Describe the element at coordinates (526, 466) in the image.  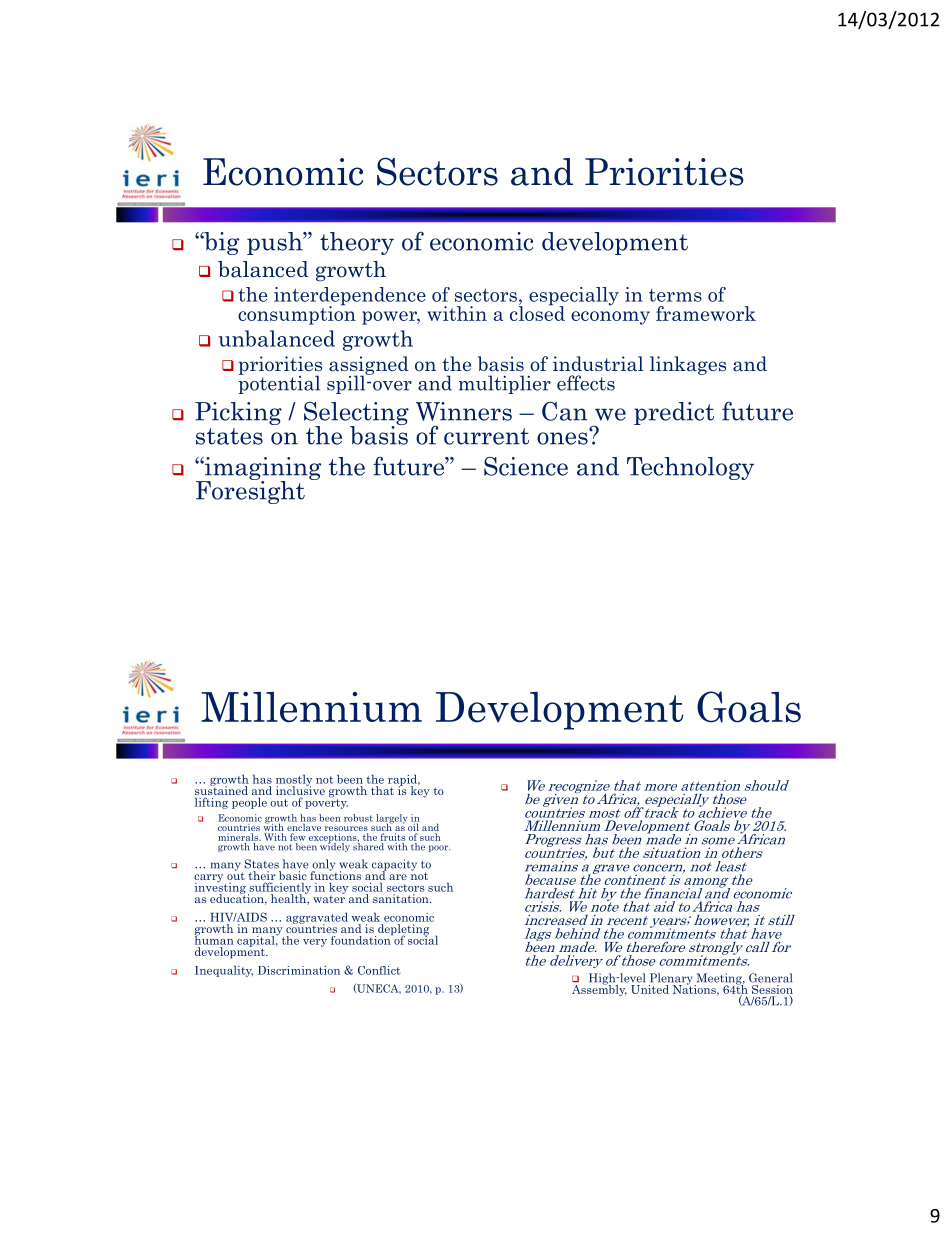
I see `Science` at that location.
